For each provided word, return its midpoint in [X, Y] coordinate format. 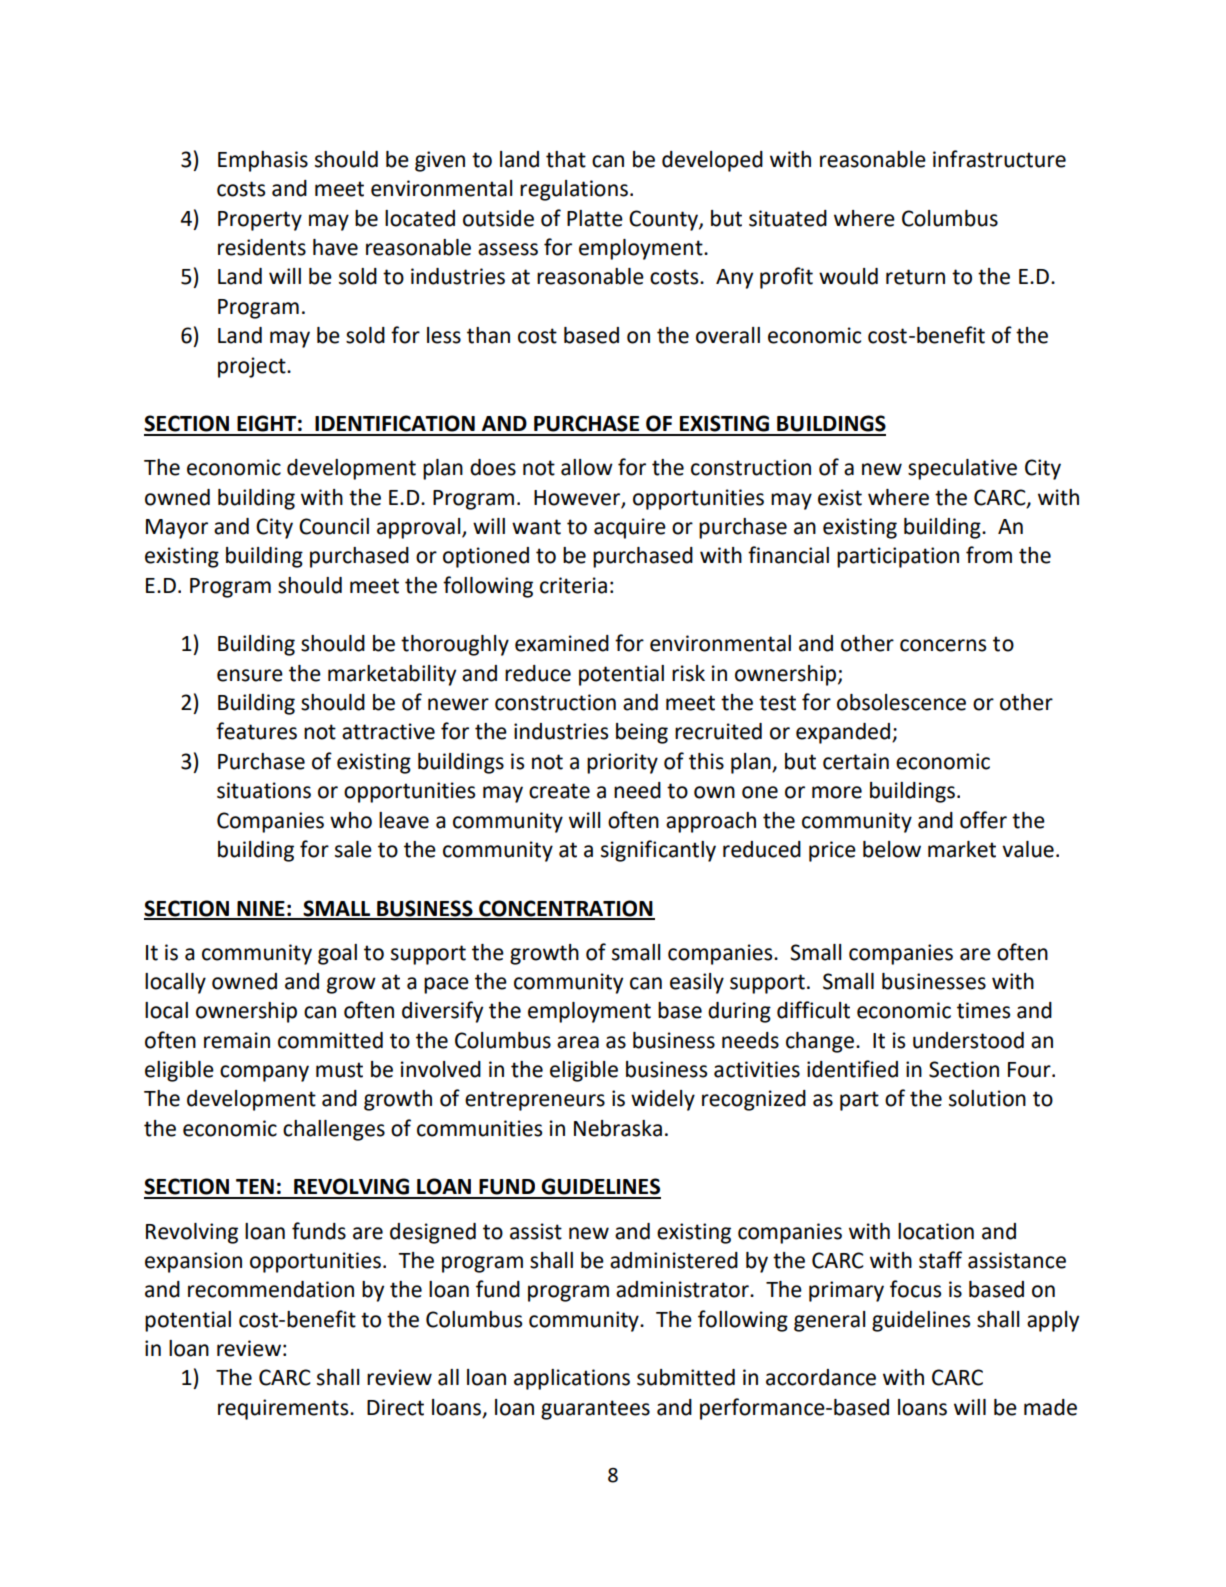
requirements [284, 1409]
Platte [595, 218]
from [989, 555]
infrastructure [999, 159]
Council [334, 526]
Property [260, 221]
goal [337, 954]
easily [697, 983]
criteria [573, 585]
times [983, 1010]
